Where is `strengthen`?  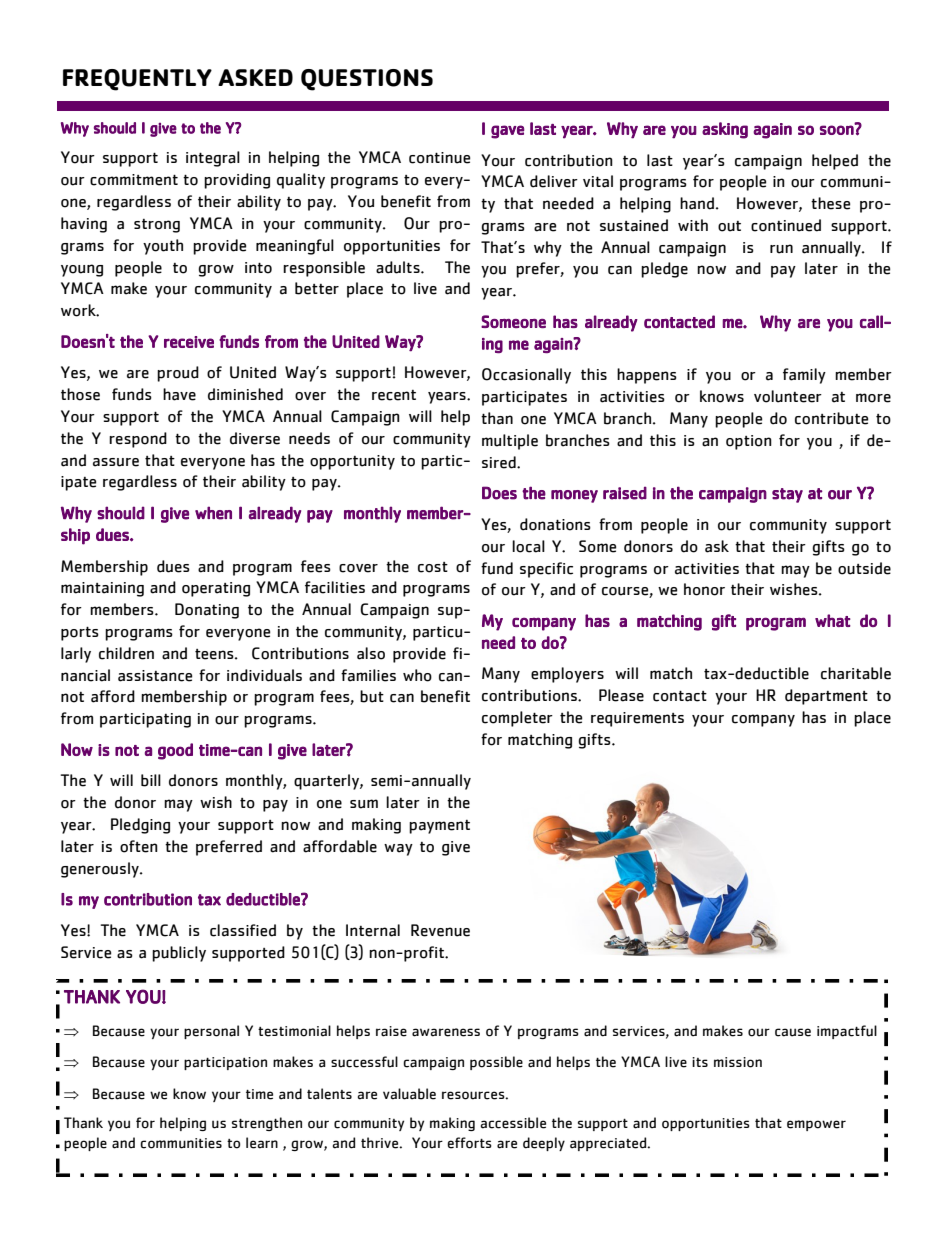
strengthen is located at coordinates (267, 1124).
